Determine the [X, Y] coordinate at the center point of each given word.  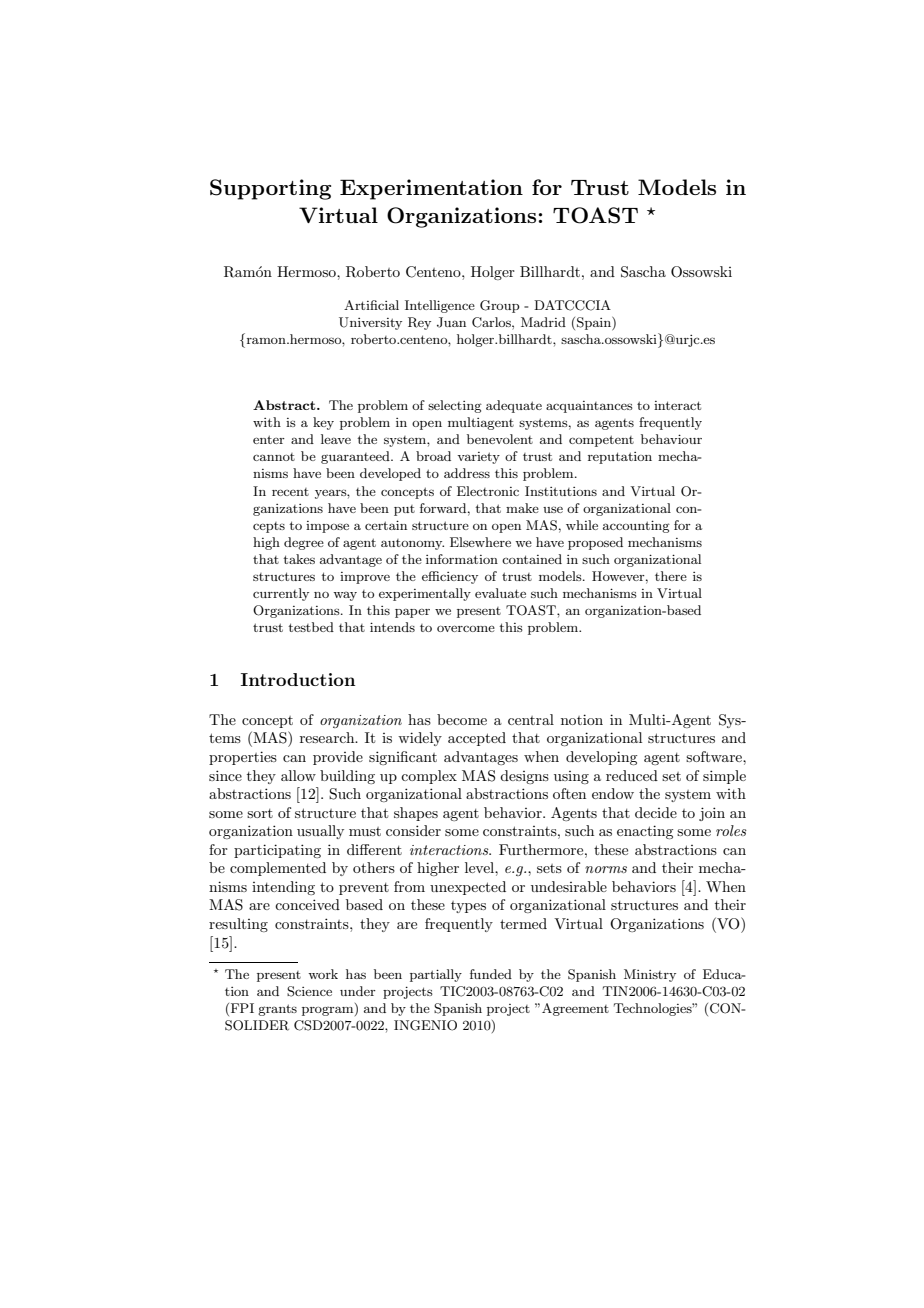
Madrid [543, 322]
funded [491, 974]
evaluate [500, 593]
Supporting [270, 189]
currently [281, 594]
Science [309, 991]
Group [500, 306]
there [671, 576]
